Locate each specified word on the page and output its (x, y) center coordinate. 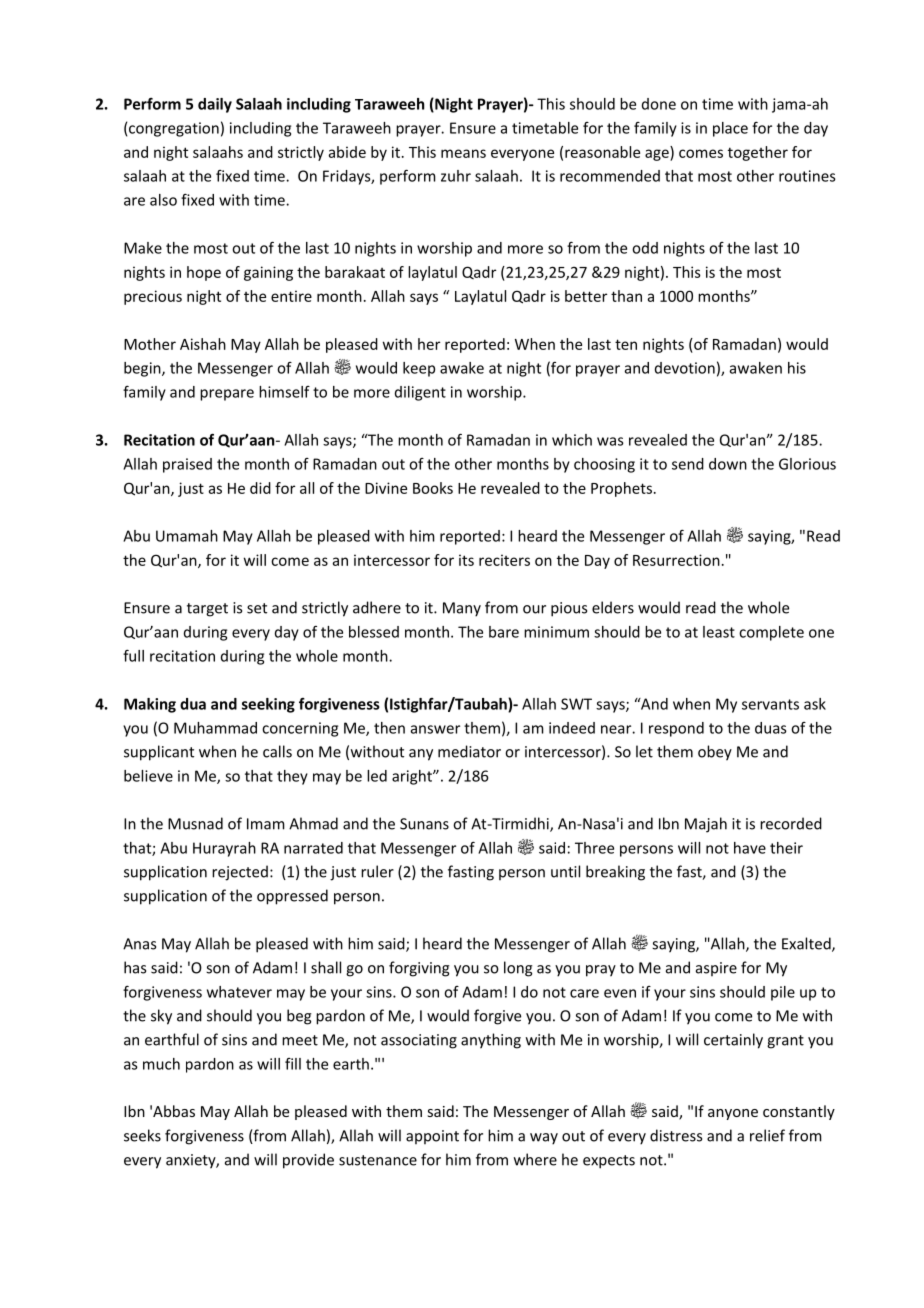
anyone (733, 1114)
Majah (706, 825)
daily (215, 105)
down (728, 464)
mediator (469, 751)
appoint (432, 1137)
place (730, 129)
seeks (142, 1135)
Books (433, 488)
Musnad (195, 823)
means (463, 153)
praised (187, 465)
